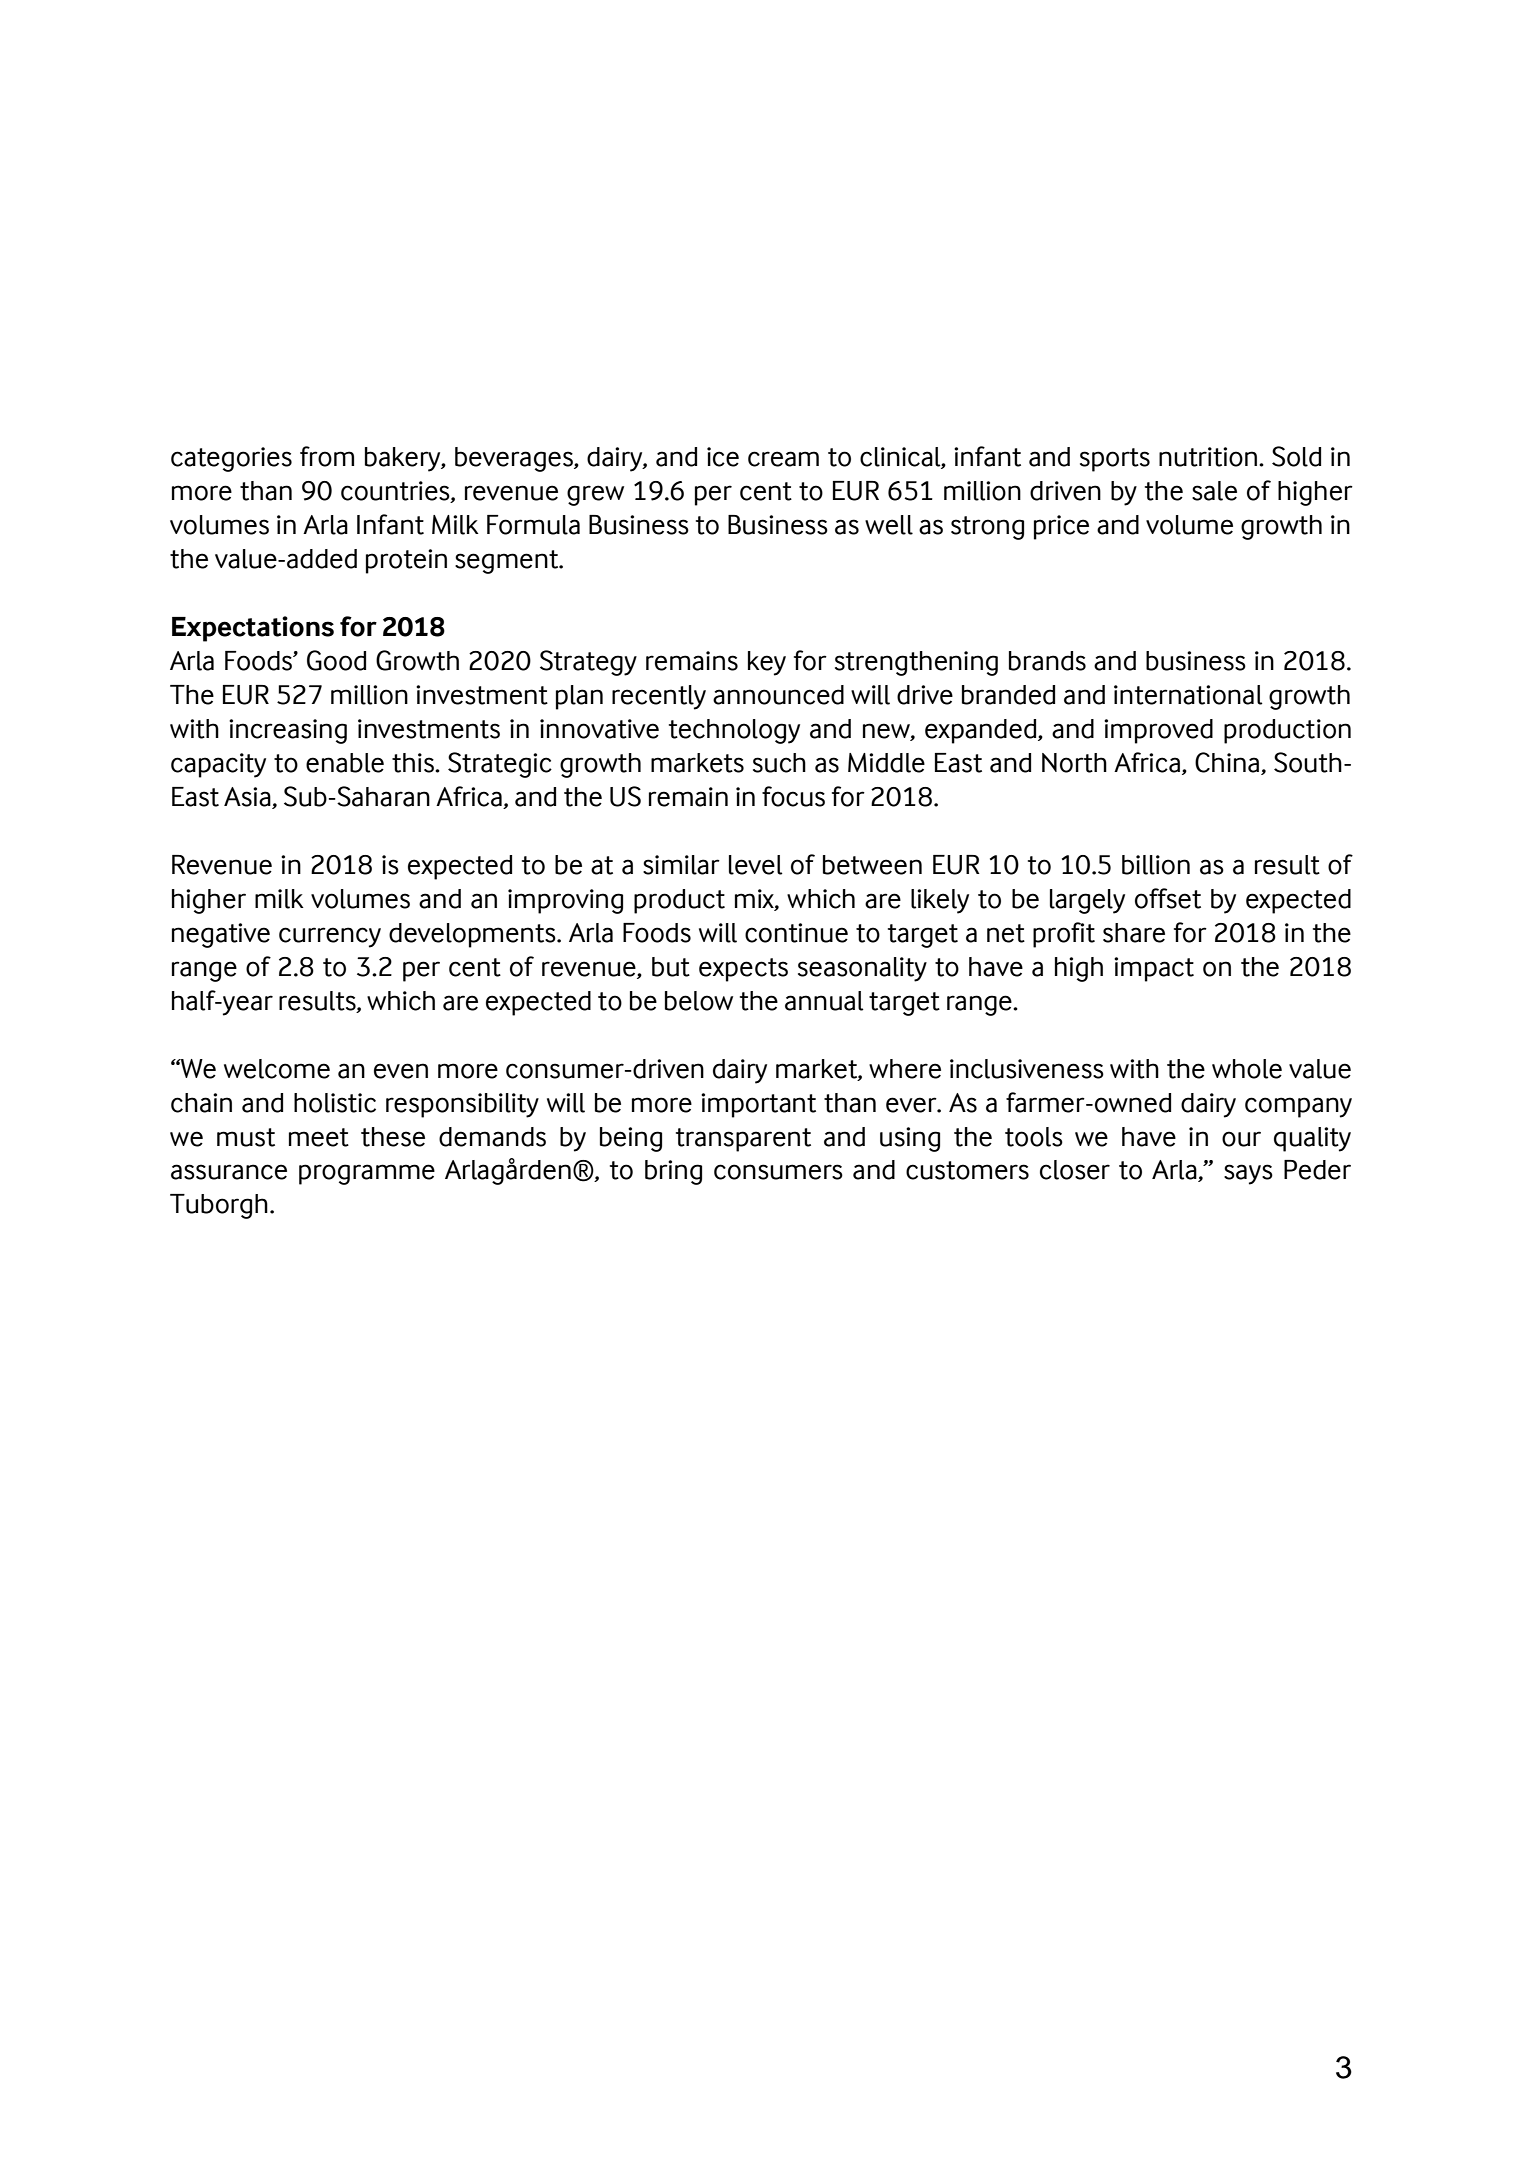 Image resolution: width=1535 pixels, height=2170 pixels. What do you see at coordinates (778, 695) in the page?
I see `announced` at bounding box center [778, 695].
